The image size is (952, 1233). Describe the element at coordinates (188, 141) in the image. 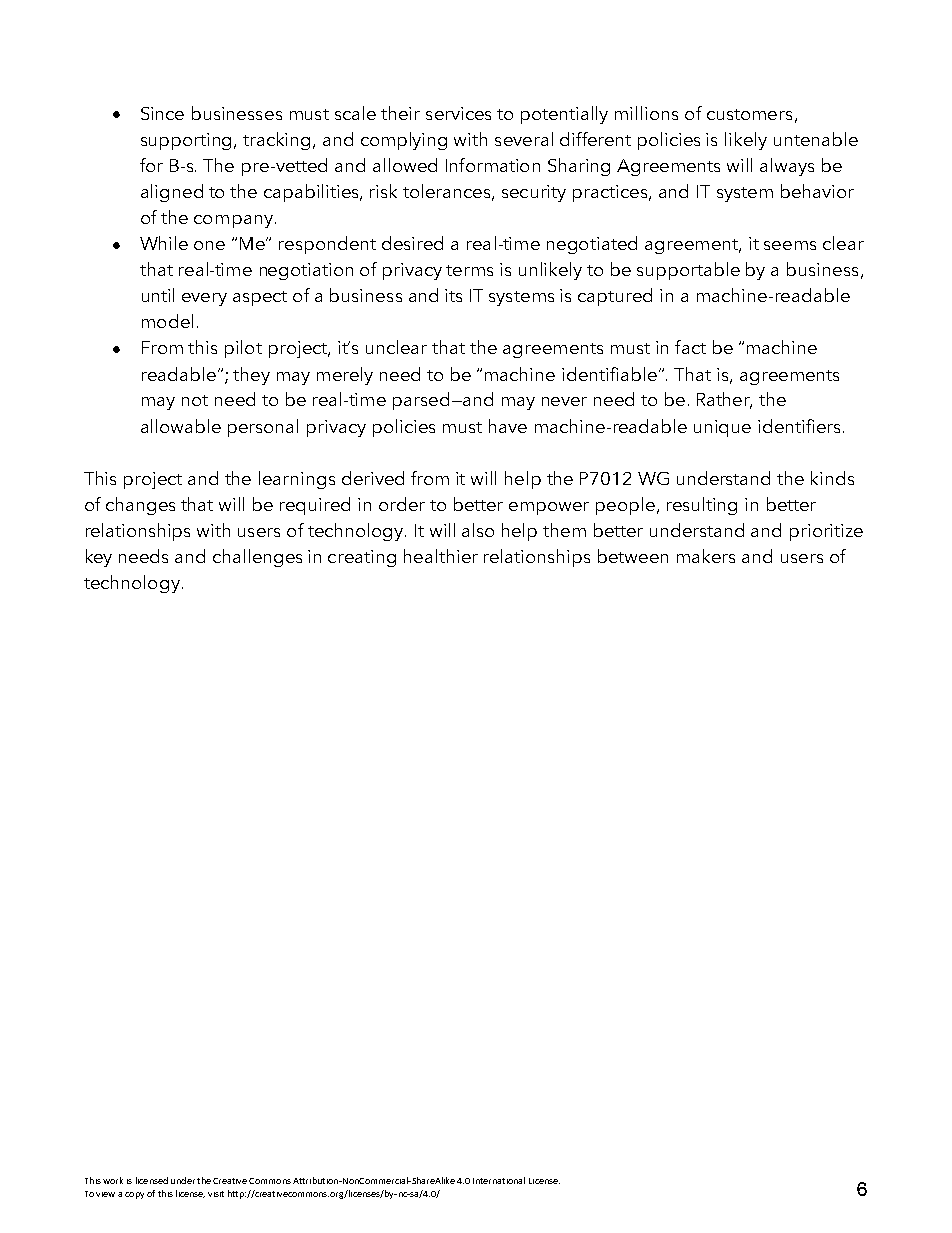

I see `supporting` at that location.
